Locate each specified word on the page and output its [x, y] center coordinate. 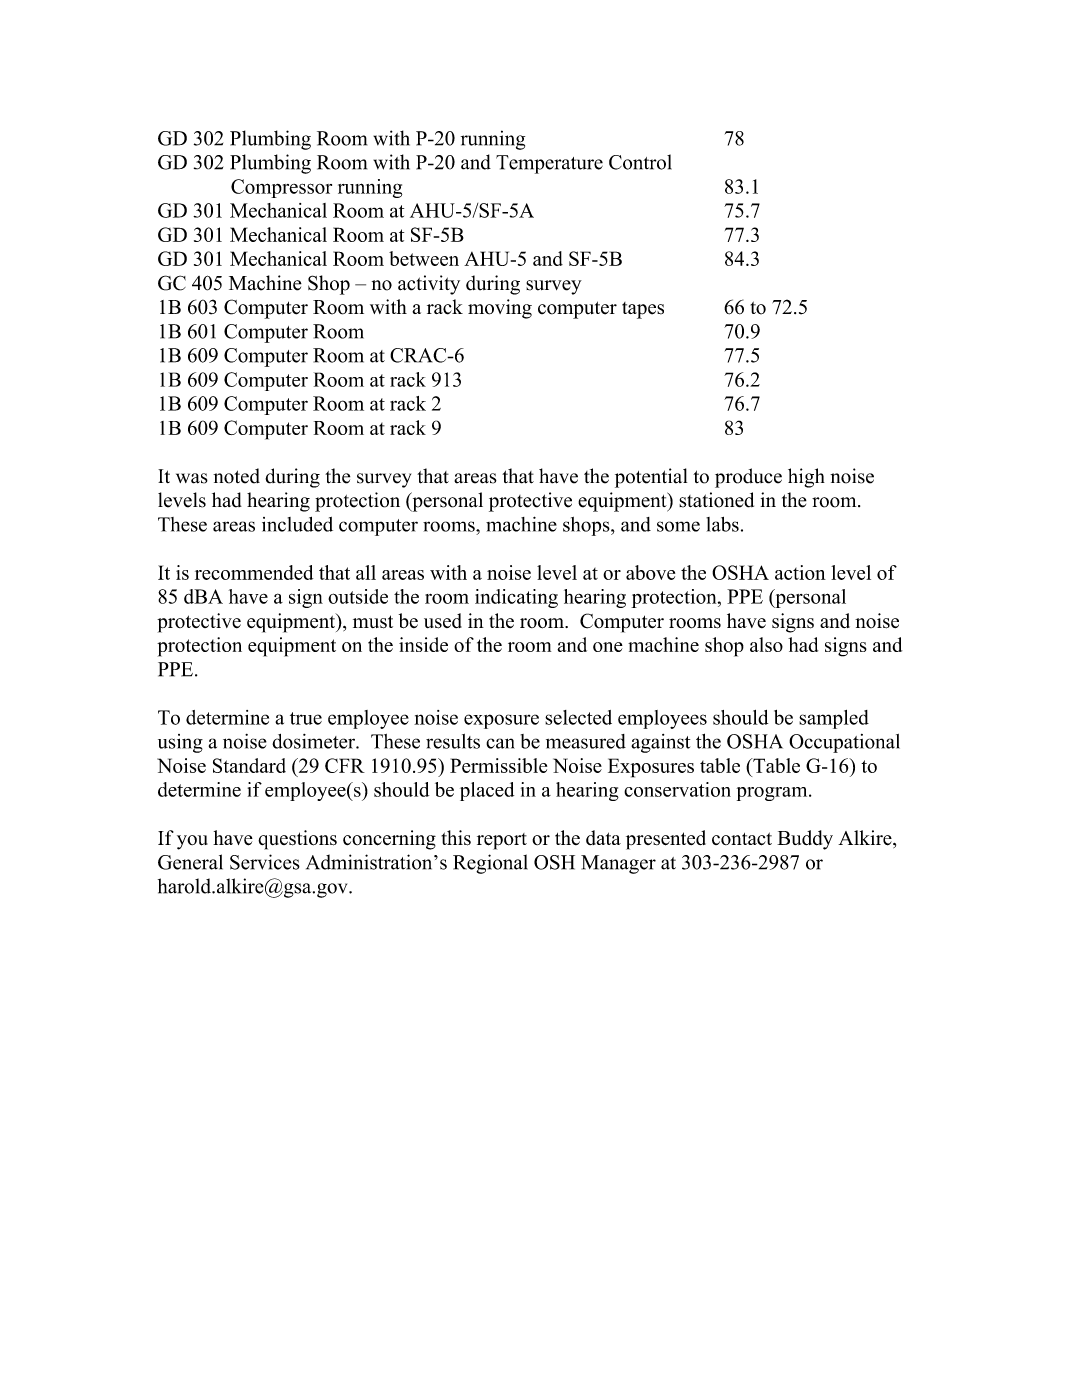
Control [640, 162]
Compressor [281, 188]
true [306, 718]
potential [651, 478]
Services [265, 862]
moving [500, 309]
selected [578, 717]
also [766, 644]
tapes [643, 310]
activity [429, 285]
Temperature [549, 164]
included [297, 524]
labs [722, 524]
